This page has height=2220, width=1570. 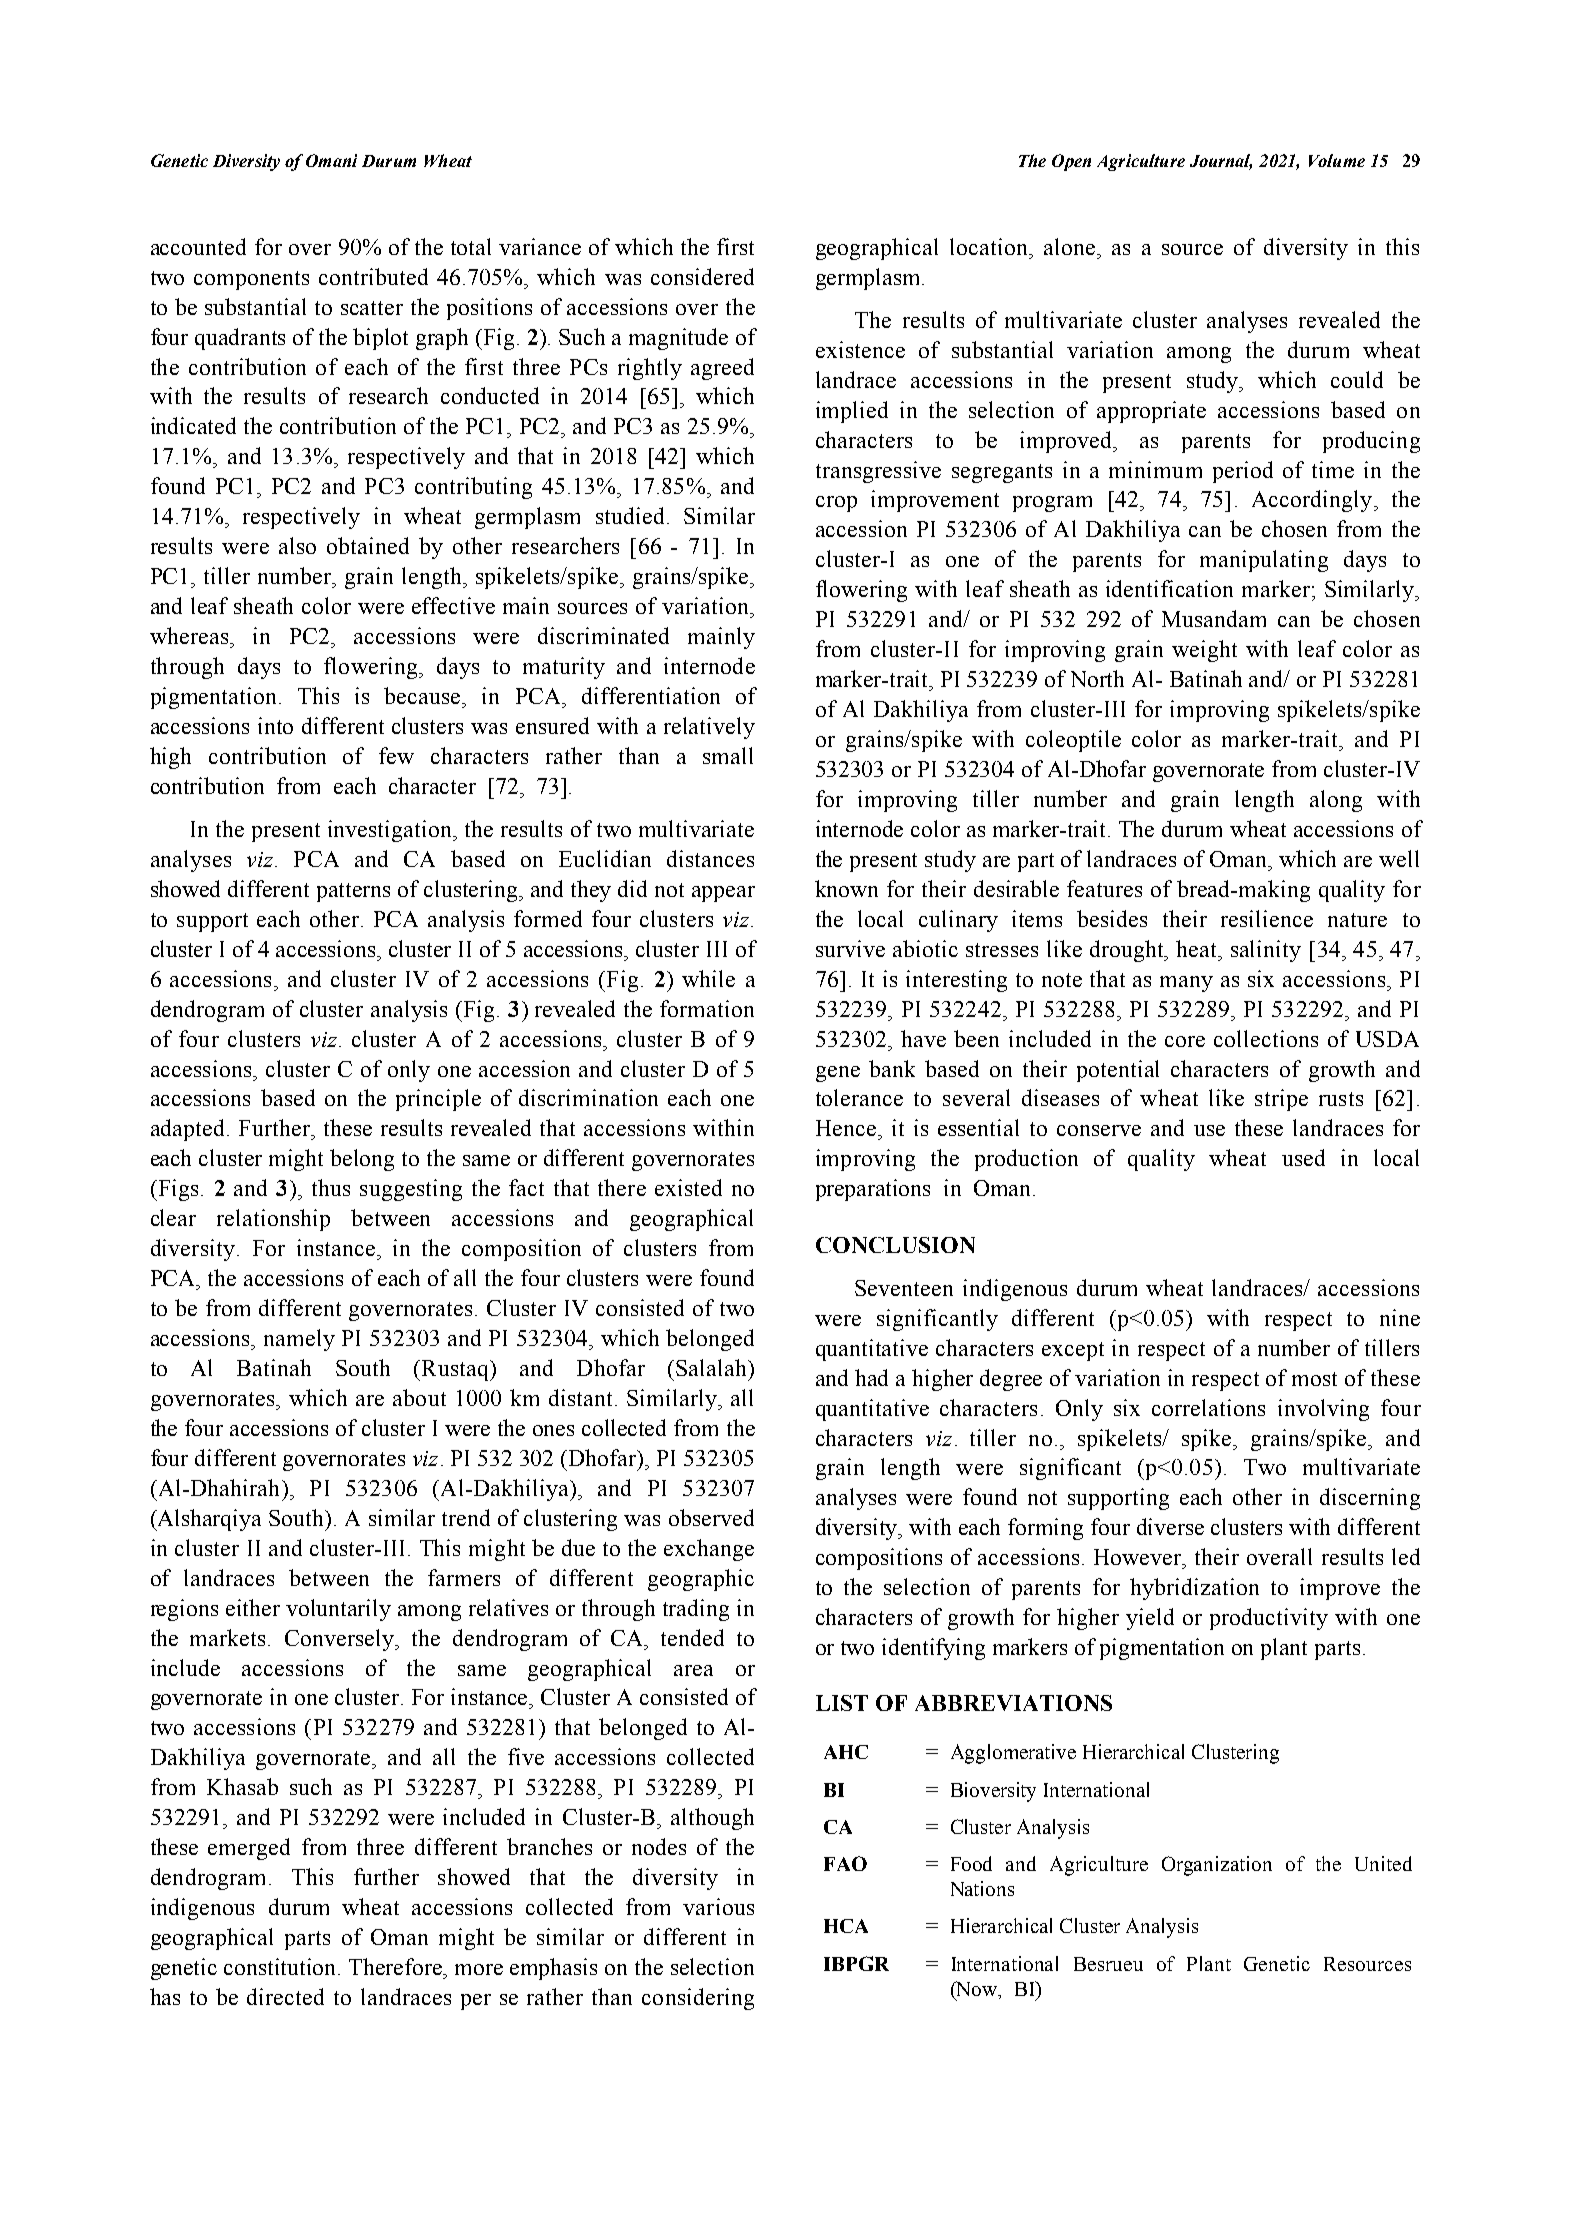 What do you see at coordinates (1267, 918) in the page?
I see `resilience` at bounding box center [1267, 918].
